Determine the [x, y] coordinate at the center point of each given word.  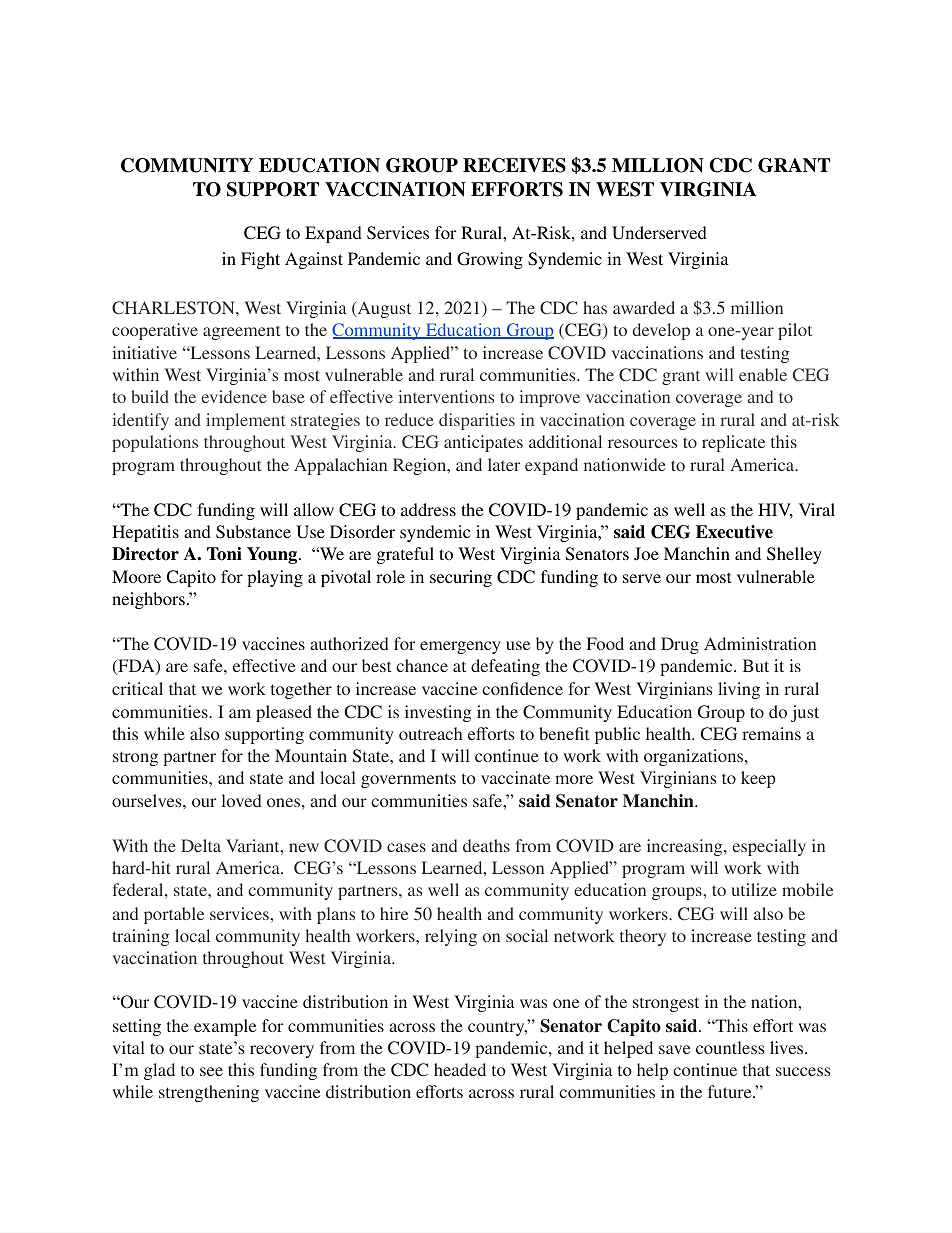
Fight [260, 260]
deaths [486, 845]
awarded [644, 307]
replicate [733, 443]
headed [460, 1069]
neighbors [148, 600]
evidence [234, 396]
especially [769, 847]
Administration [760, 643]
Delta [201, 845]
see [211, 1071]
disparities [477, 421]
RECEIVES [514, 165]
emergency [460, 647]
